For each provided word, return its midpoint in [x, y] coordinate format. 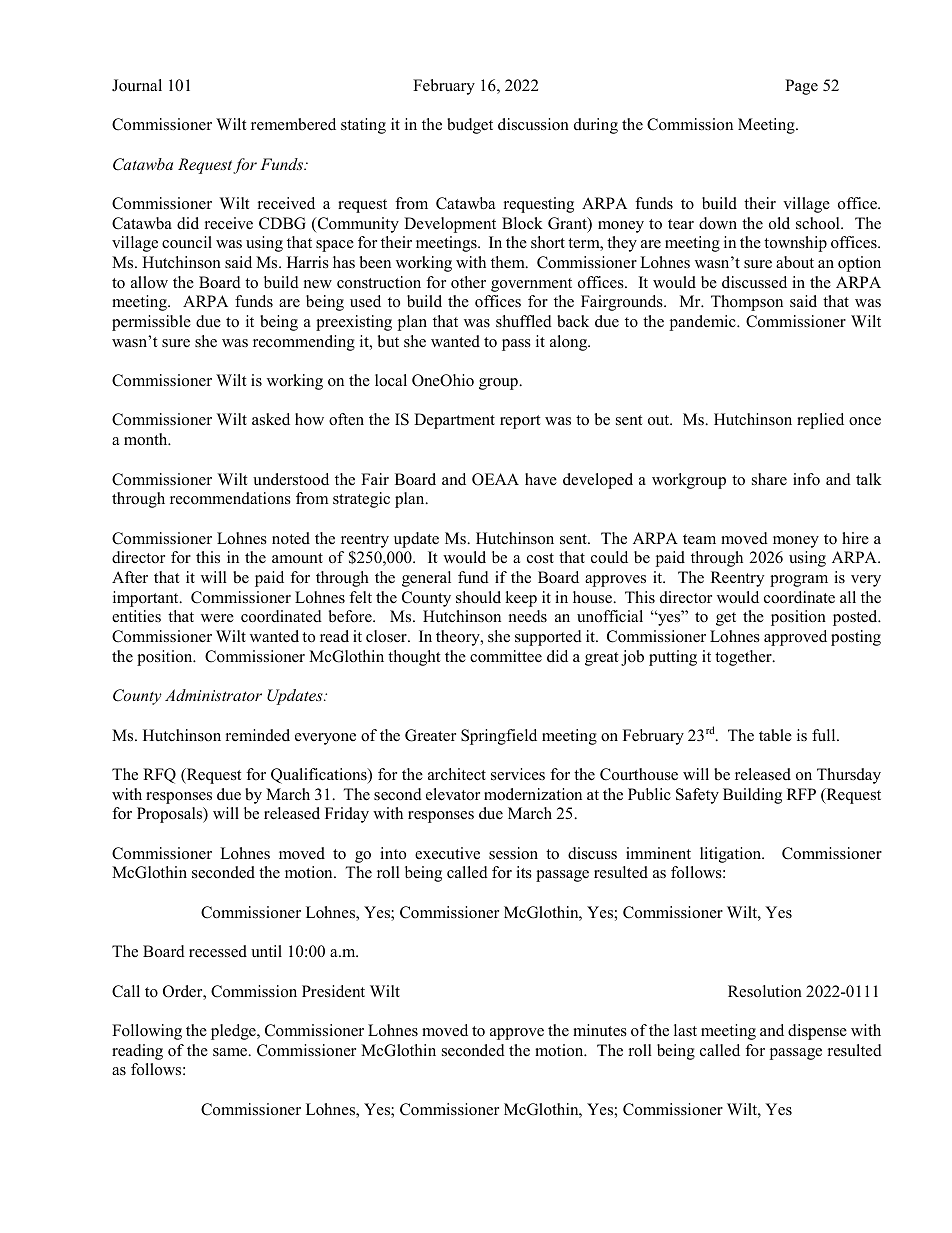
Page [801, 87]
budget [470, 126]
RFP [801, 794]
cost [540, 558]
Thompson [747, 303]
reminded [258, 735]
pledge [234, 1032]
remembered [293, 124]
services [518, 774]
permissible [151, 323]
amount [297, 558]
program [799, 581]
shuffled [524, 321]
